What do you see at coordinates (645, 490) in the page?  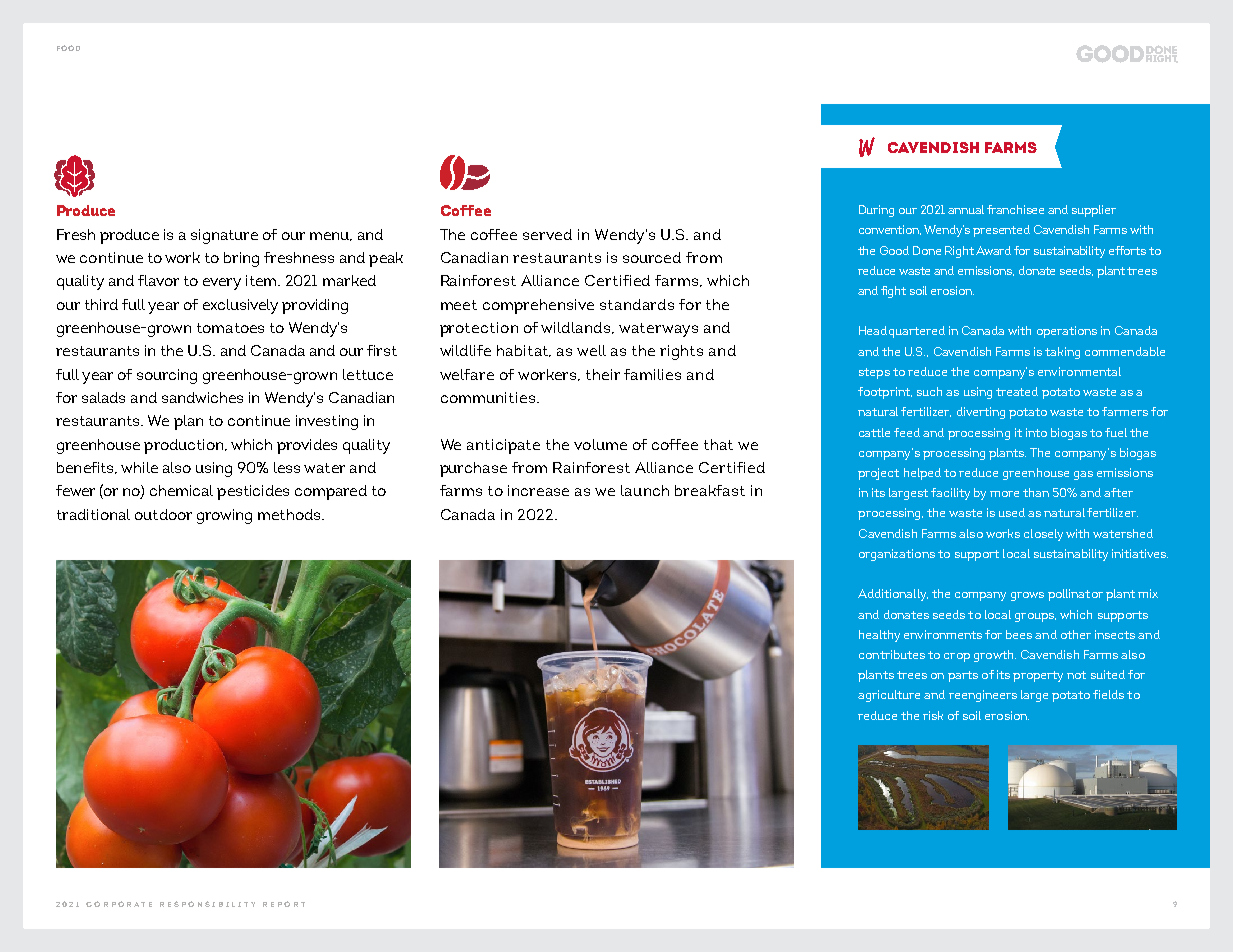 I see `launch` at bounding box center [645, 490].
